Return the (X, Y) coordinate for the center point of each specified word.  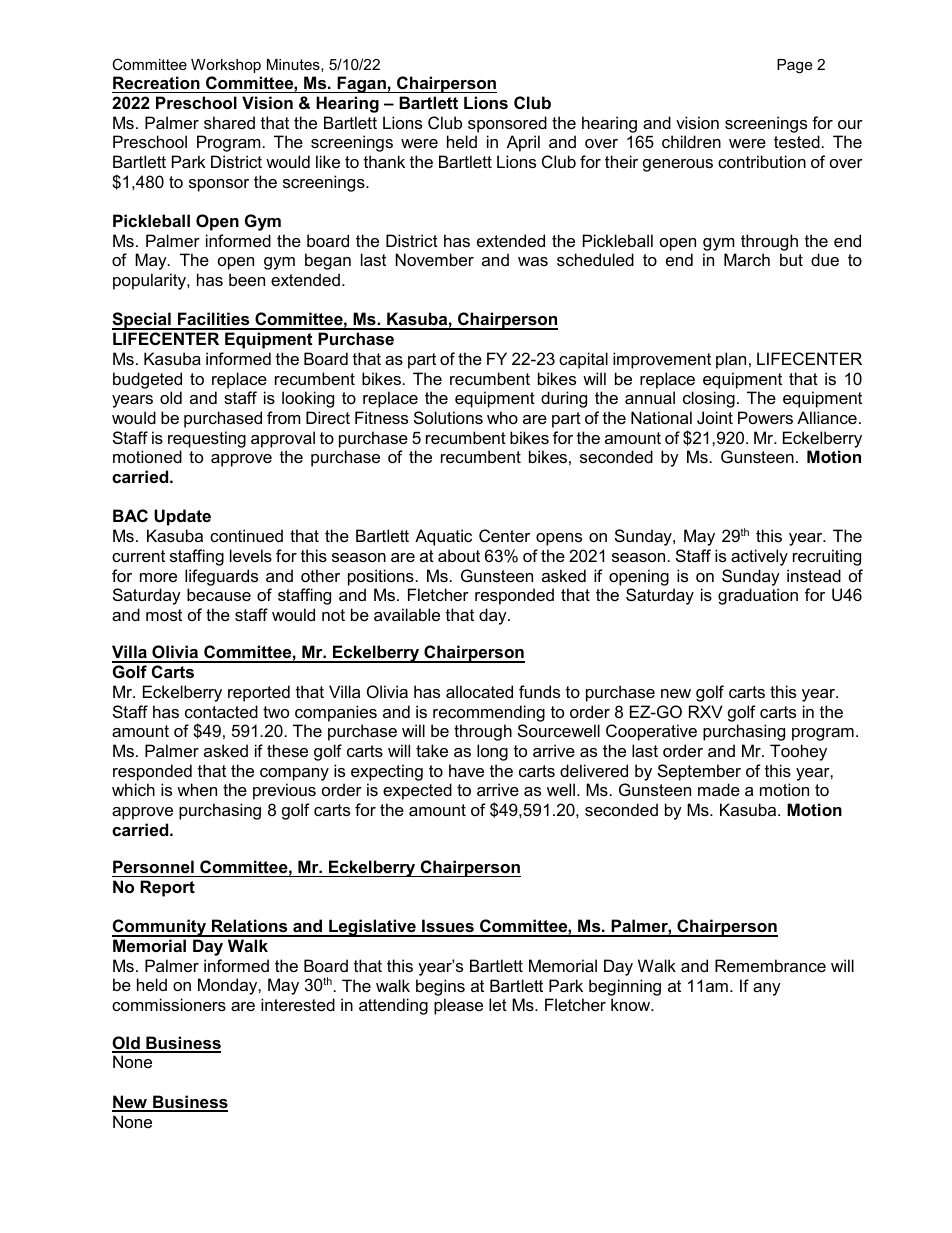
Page (794, 66)
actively (759, 557)
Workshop (226, 66)
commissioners (169, 1004)
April (523, 143)
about (459, 555)
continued (246, 535)
